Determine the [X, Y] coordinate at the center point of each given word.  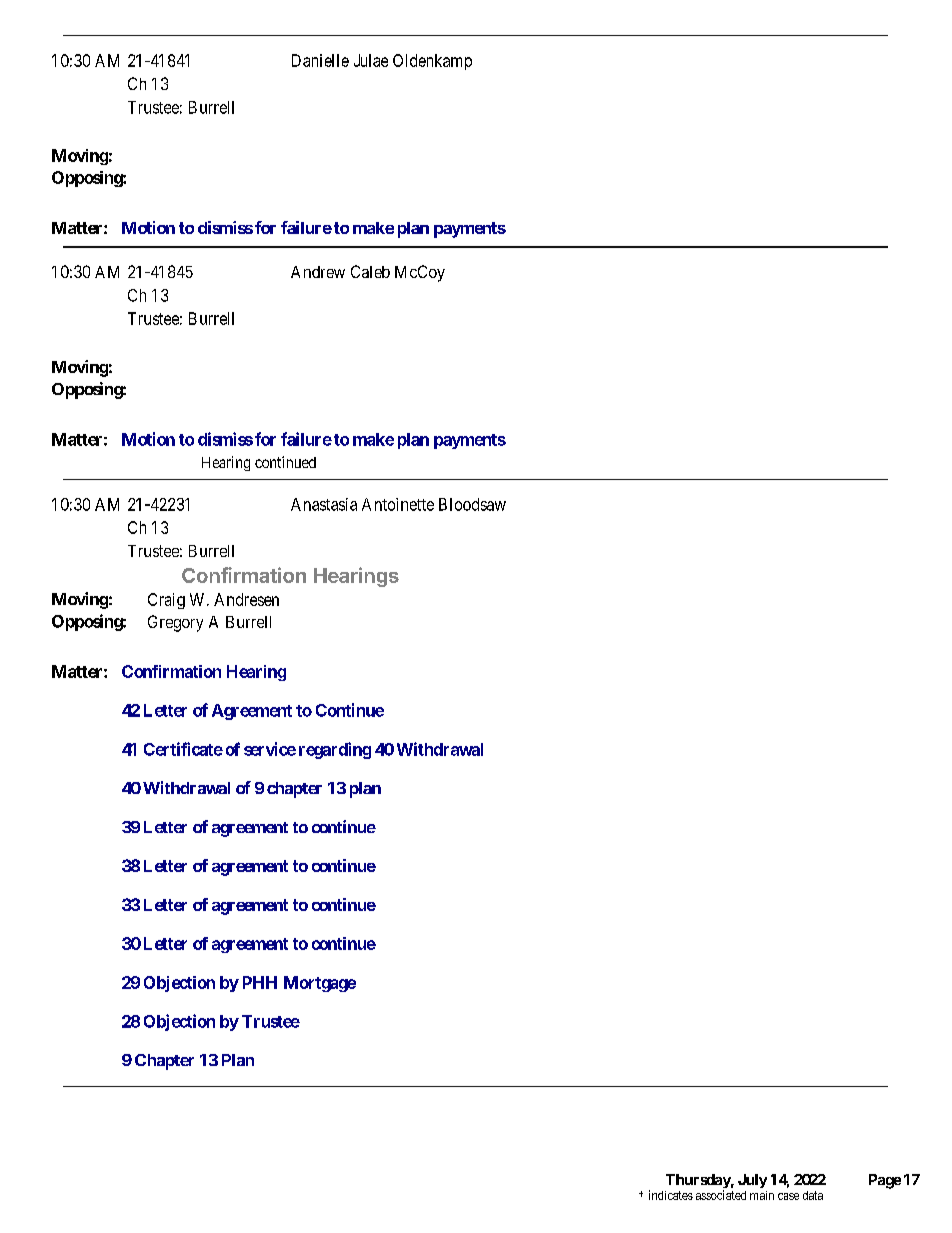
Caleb [370, 271]
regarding [335, 750]
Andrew [318, 272]
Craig [166, 601]
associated [721, 1195]
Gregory [175, 623]
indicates [671, 1195]
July [752, 1181]
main [762, 1195]
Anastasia [324, 504]
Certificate [183, 749]
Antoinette [398, 504]
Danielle [320, 60]
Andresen [246, 599]
